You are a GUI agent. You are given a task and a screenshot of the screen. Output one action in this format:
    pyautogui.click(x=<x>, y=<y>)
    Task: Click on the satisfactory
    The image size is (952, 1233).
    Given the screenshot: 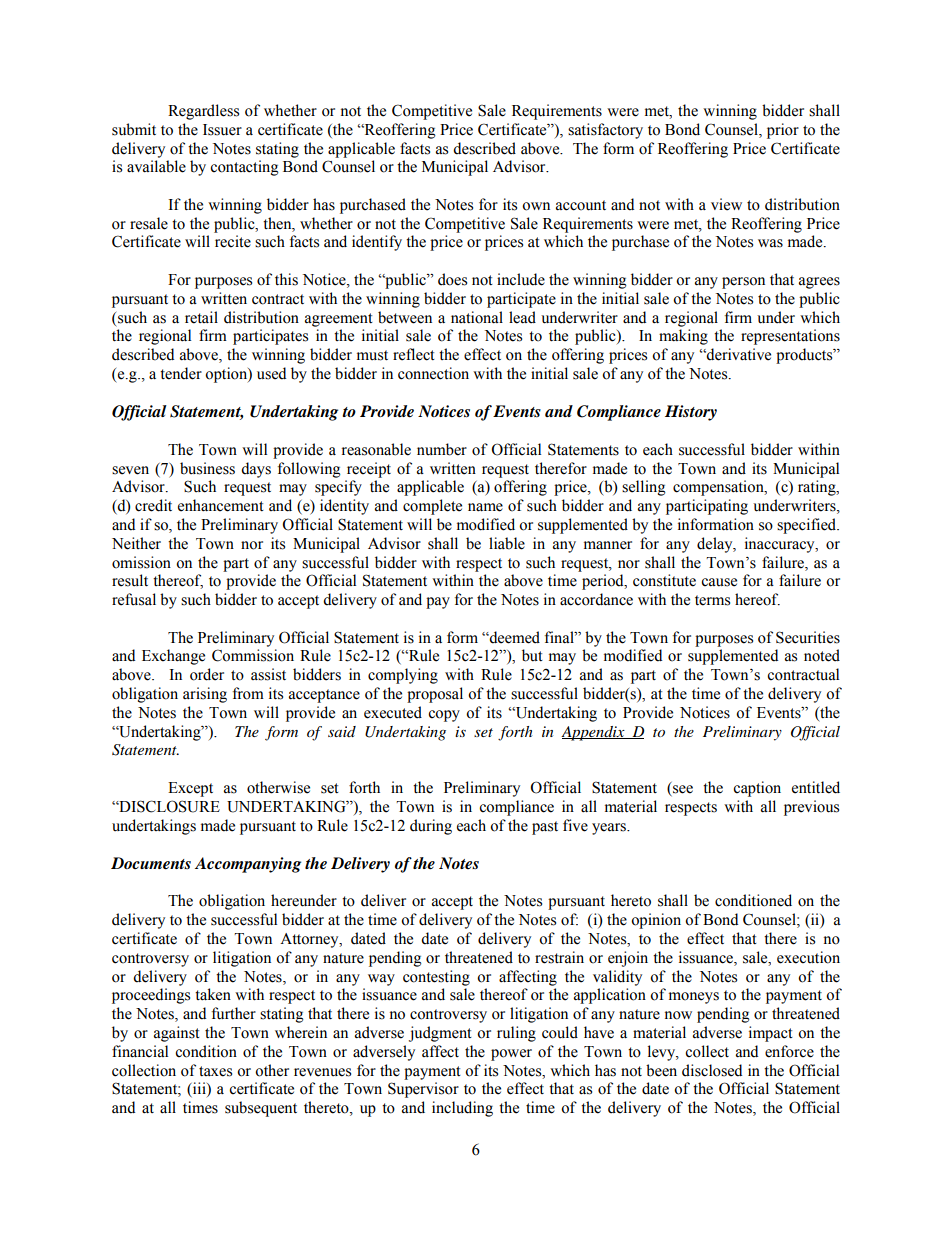 What is the action you would take?
    pyautogui.click(x=605, y=131)
